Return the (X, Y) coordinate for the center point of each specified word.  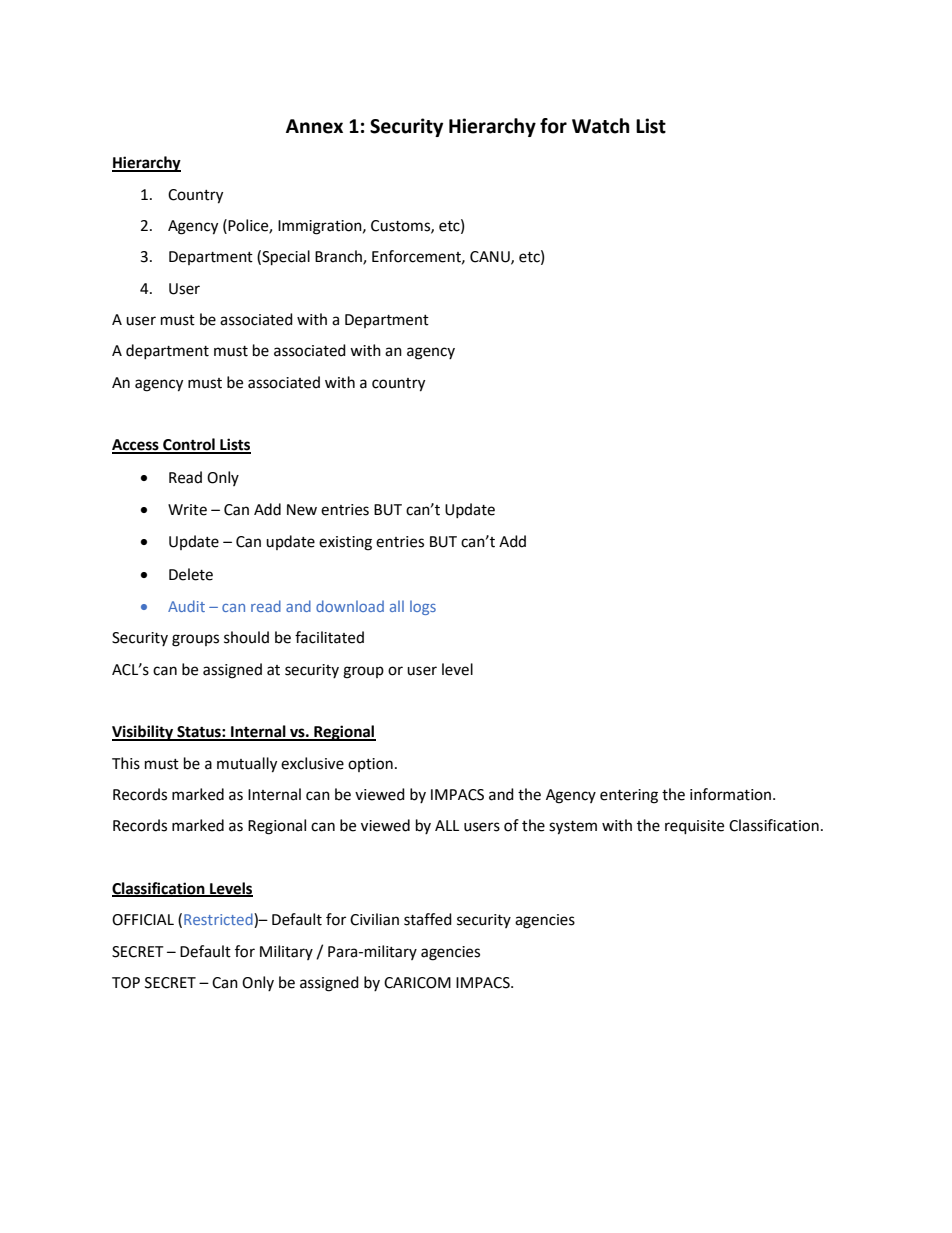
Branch (339, 257)
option (370, 765)
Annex (314, 126)
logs (423, 607)
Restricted (219, 920)
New (302, 510)
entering (629, 796)
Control (189, 445)
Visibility (144, 733)
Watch (601, 126)
